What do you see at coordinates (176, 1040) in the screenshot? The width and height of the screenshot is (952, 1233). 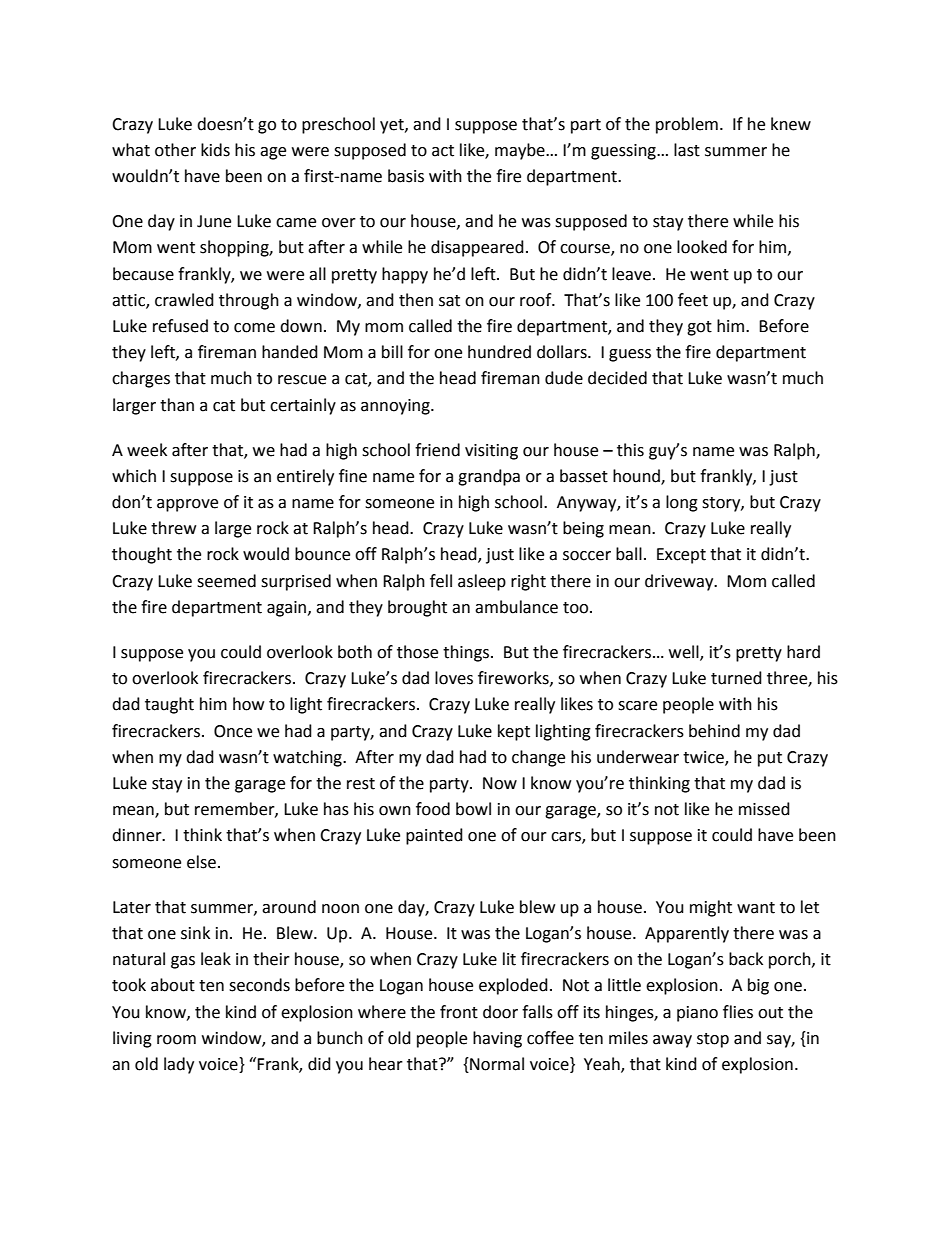 I see `room` at bounding box center [176, 1040].
